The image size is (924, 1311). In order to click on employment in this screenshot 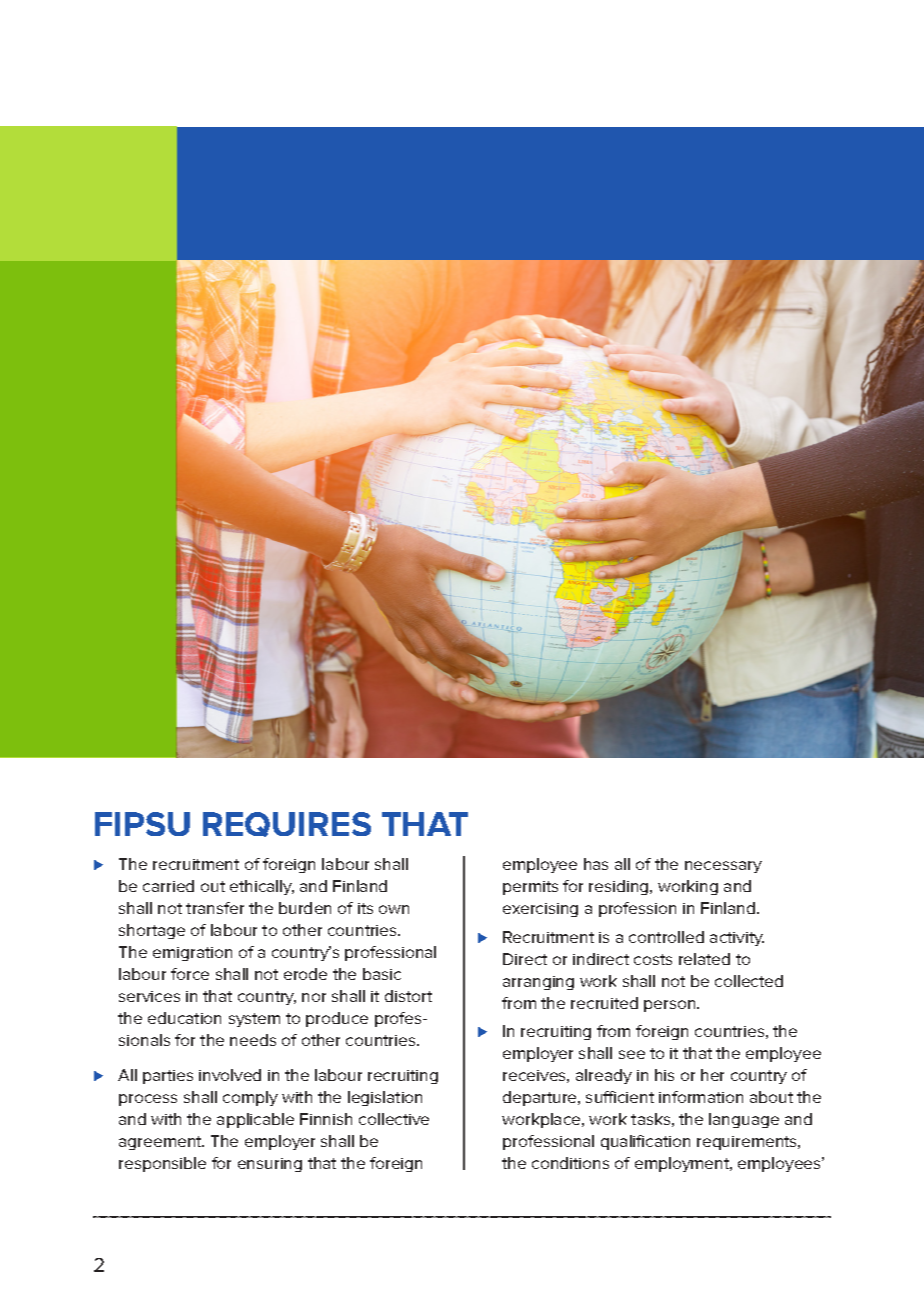, I will do `click(683, 1164)`.
